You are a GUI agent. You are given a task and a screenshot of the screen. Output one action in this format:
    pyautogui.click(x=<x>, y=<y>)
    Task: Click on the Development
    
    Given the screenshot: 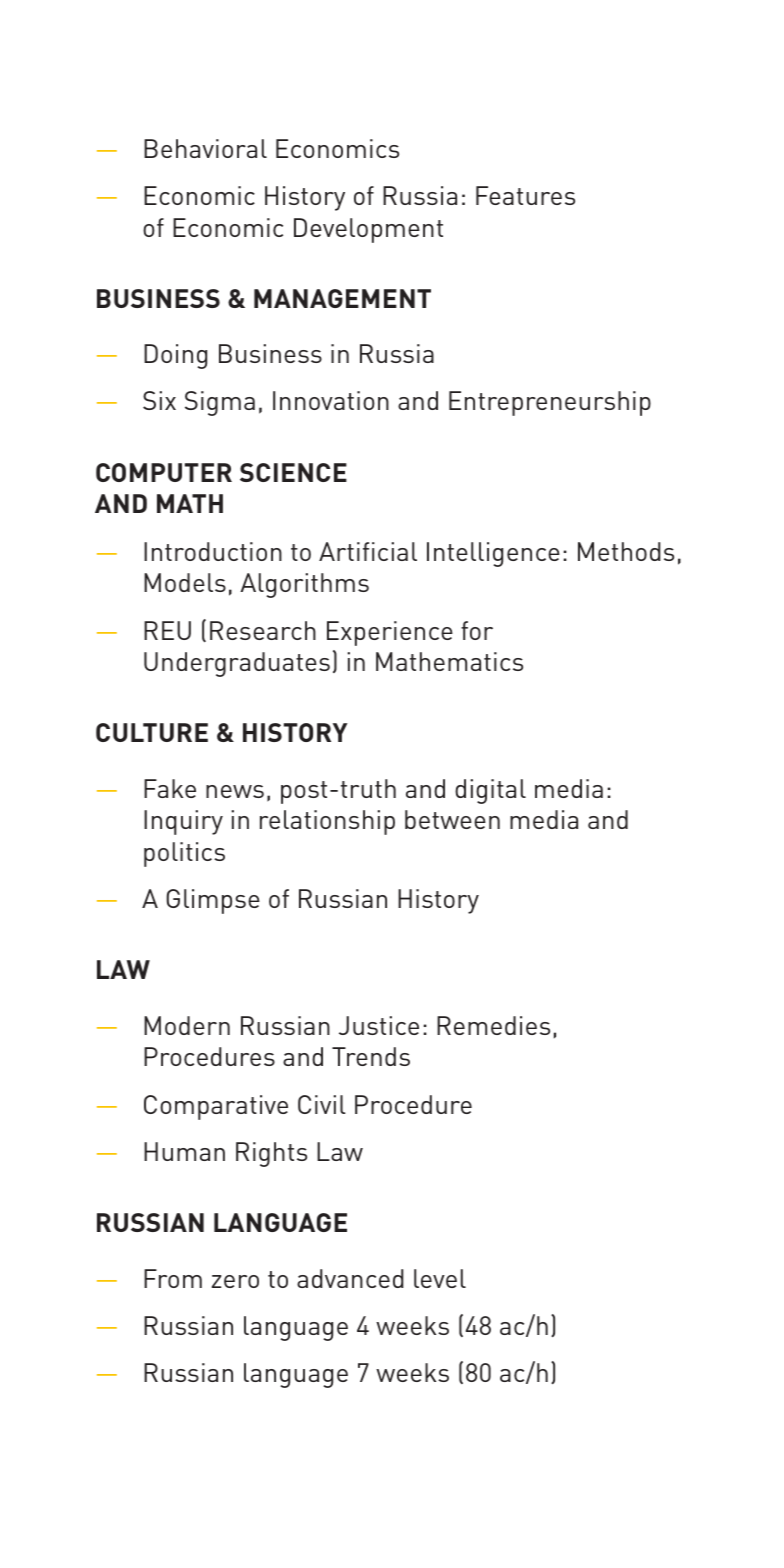 What is the action you would take?
    pyautogui.click(x=368, y=230)
